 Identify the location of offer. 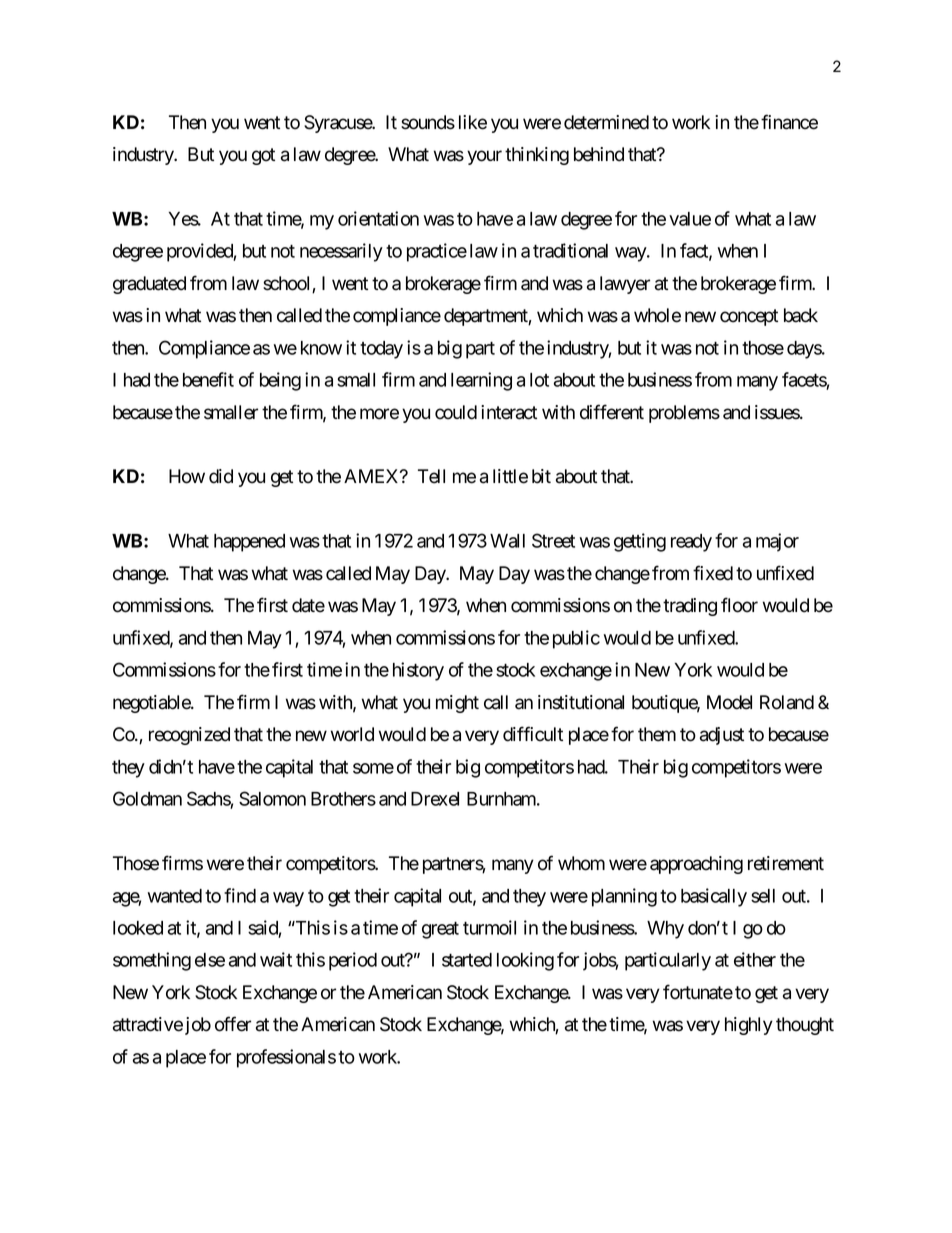
(233, 1024).
